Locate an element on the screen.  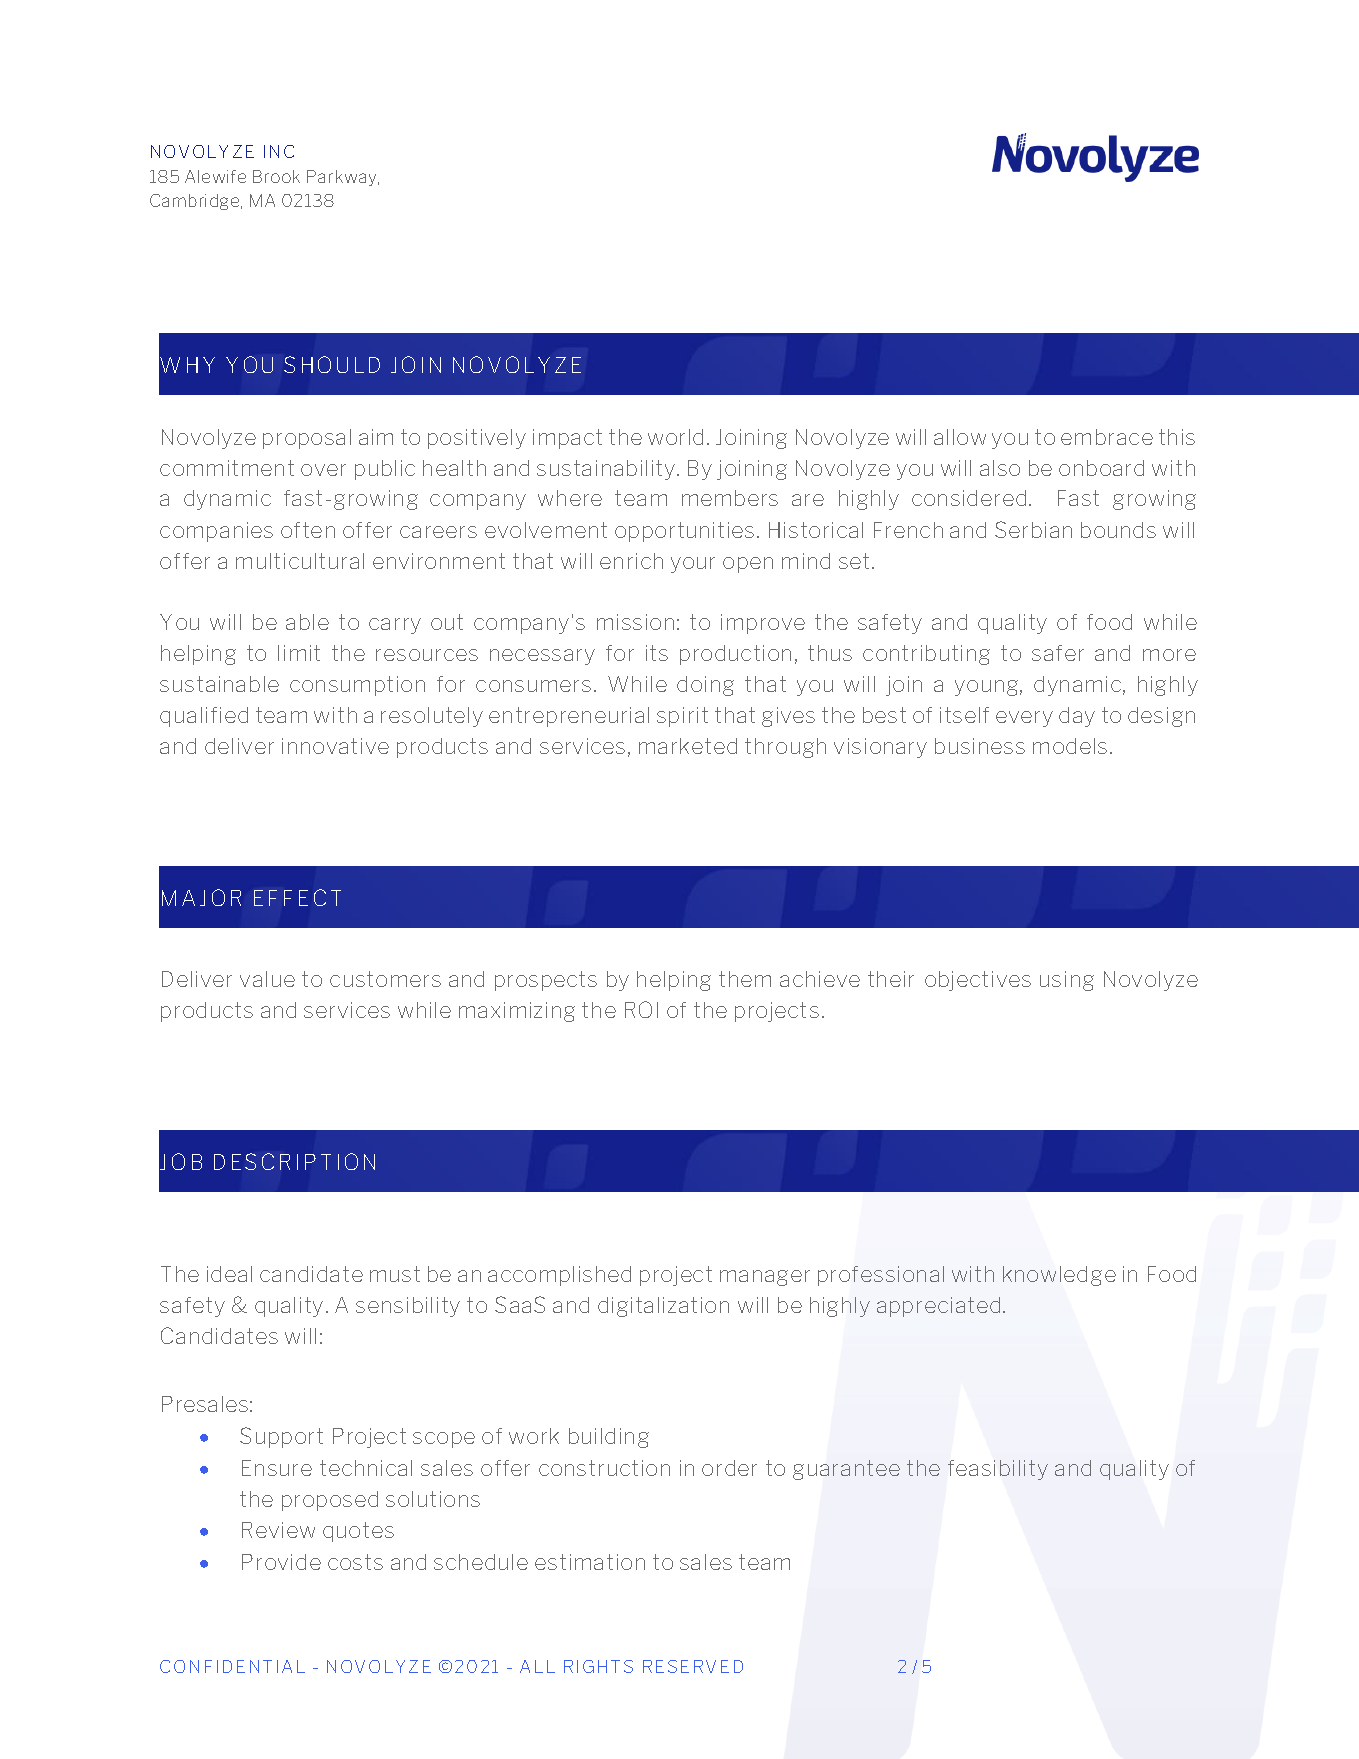
feasibility is located at coordinates (998, 1470).
